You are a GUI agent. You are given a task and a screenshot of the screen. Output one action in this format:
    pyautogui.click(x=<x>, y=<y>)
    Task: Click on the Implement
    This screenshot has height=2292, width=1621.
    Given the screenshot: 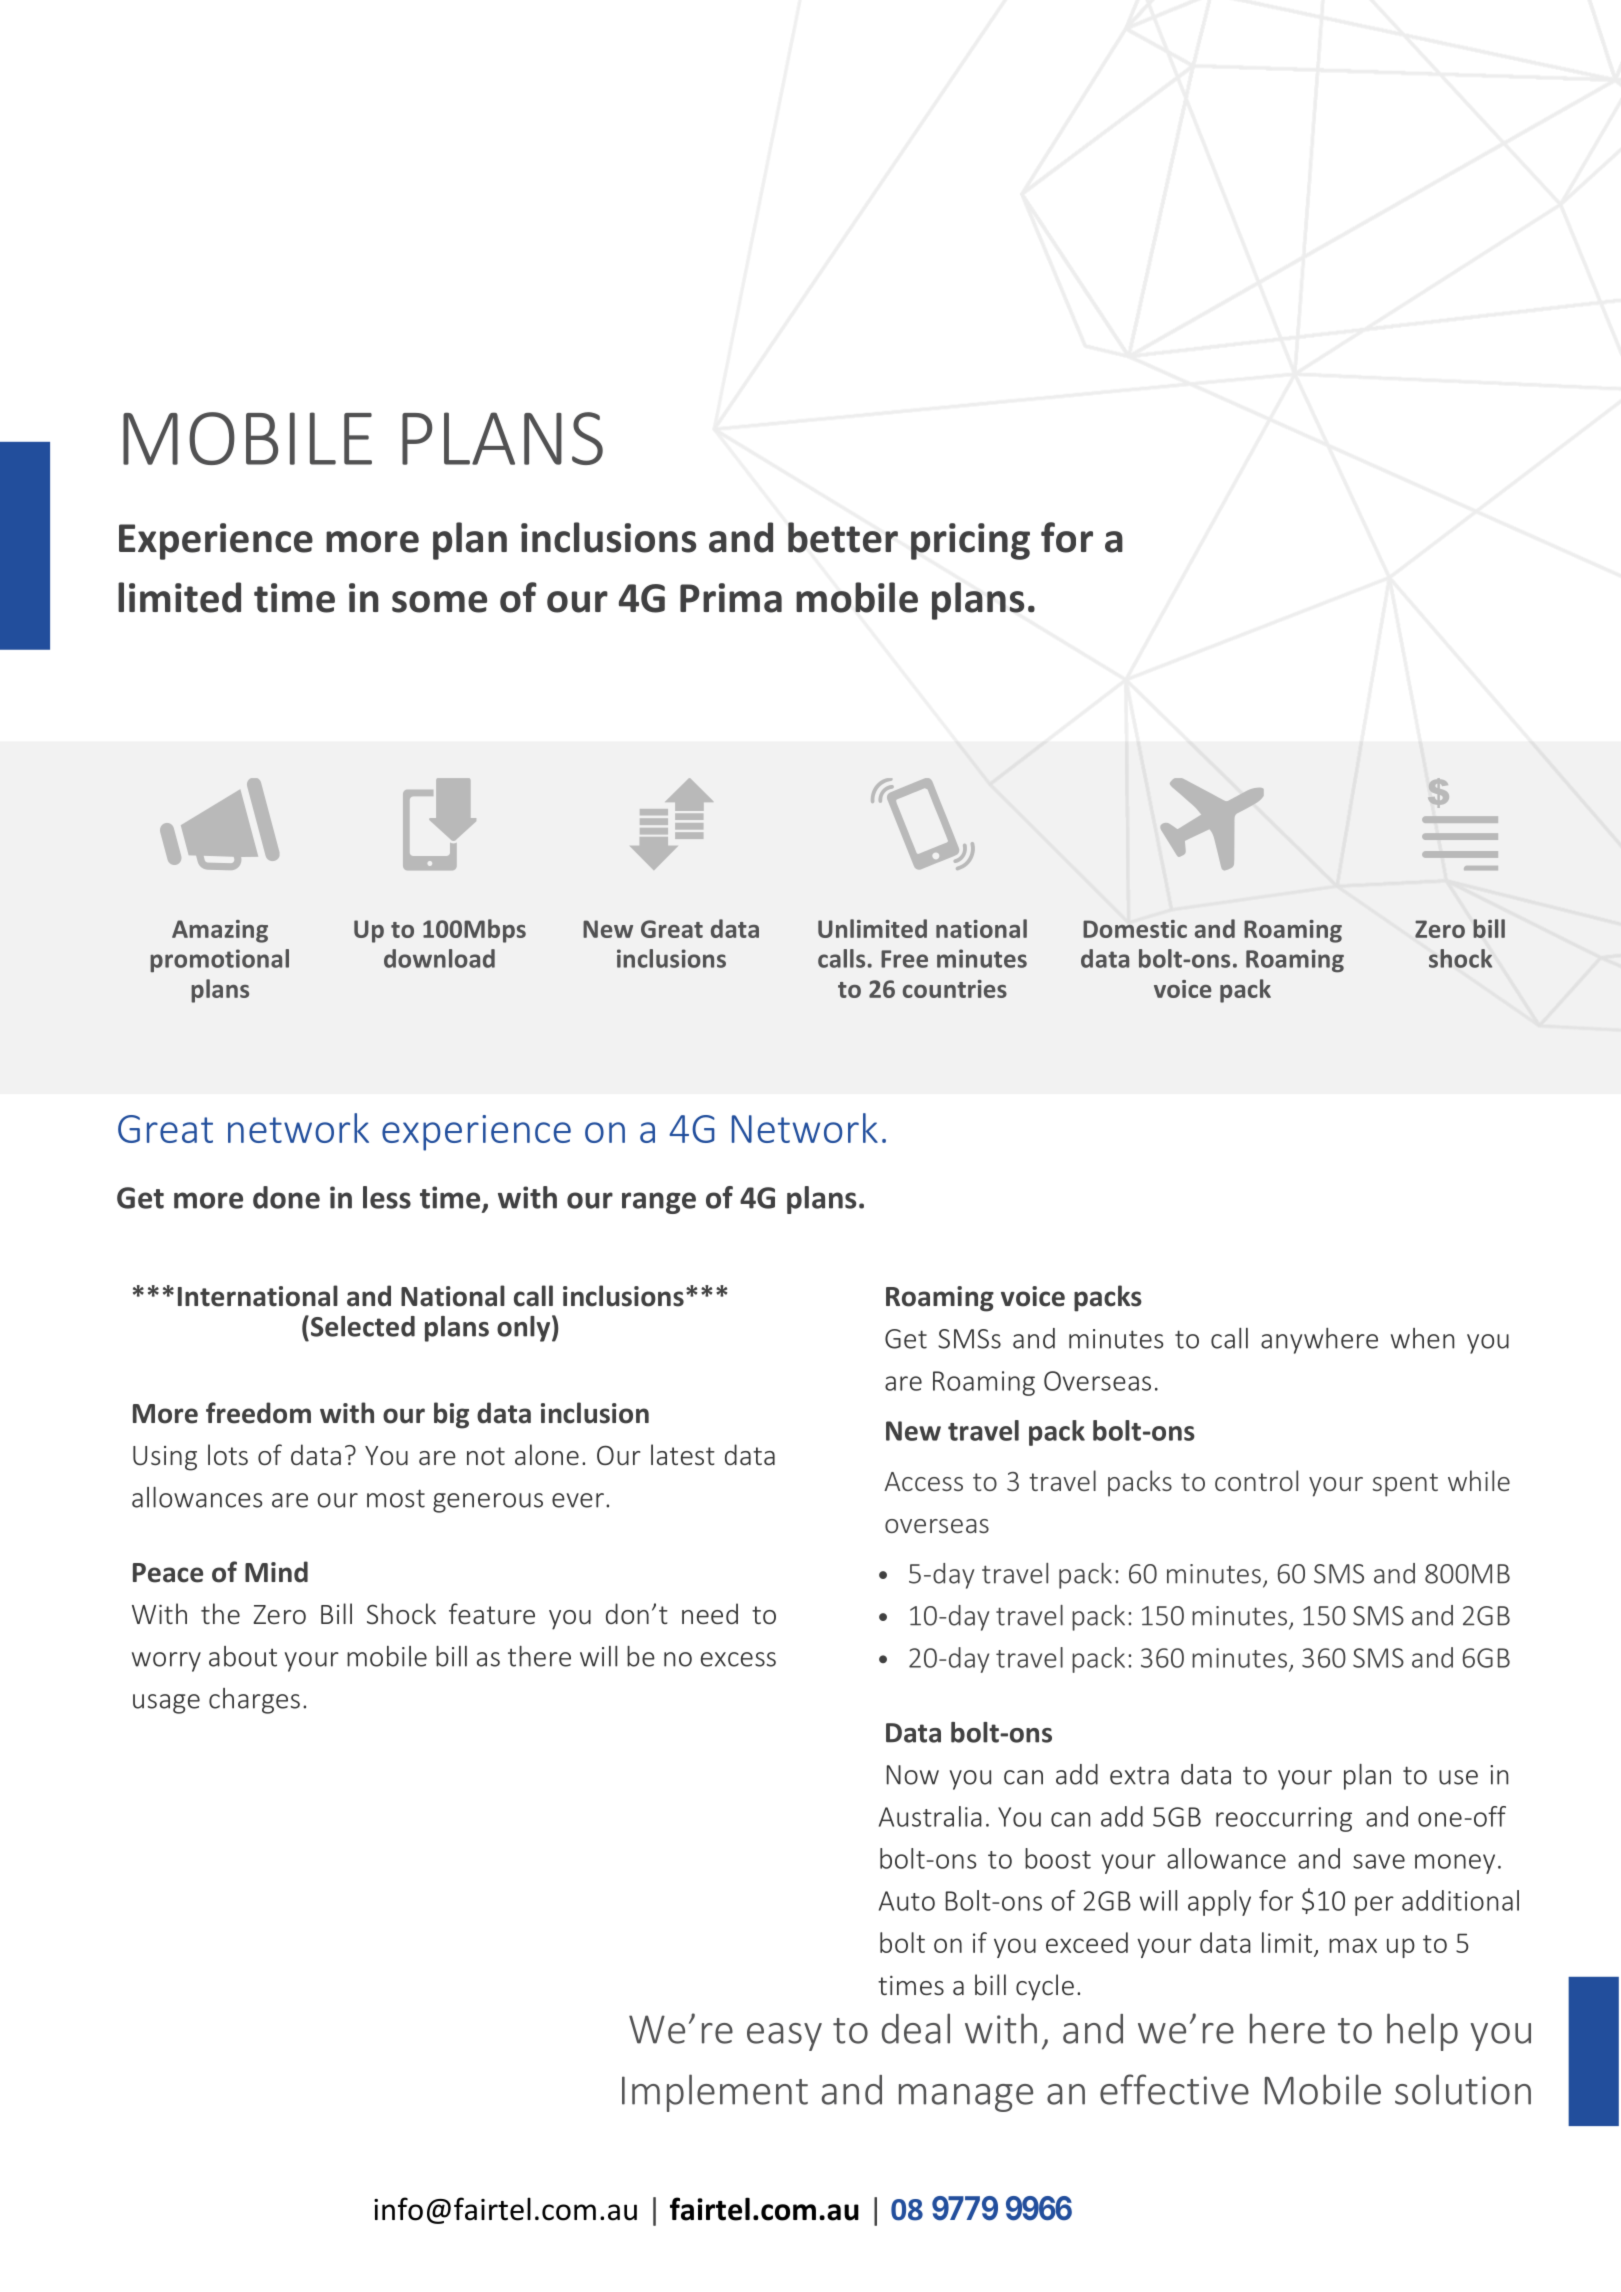 What is the action you would take?
    pyautogui.click(x=715, y=2093)
